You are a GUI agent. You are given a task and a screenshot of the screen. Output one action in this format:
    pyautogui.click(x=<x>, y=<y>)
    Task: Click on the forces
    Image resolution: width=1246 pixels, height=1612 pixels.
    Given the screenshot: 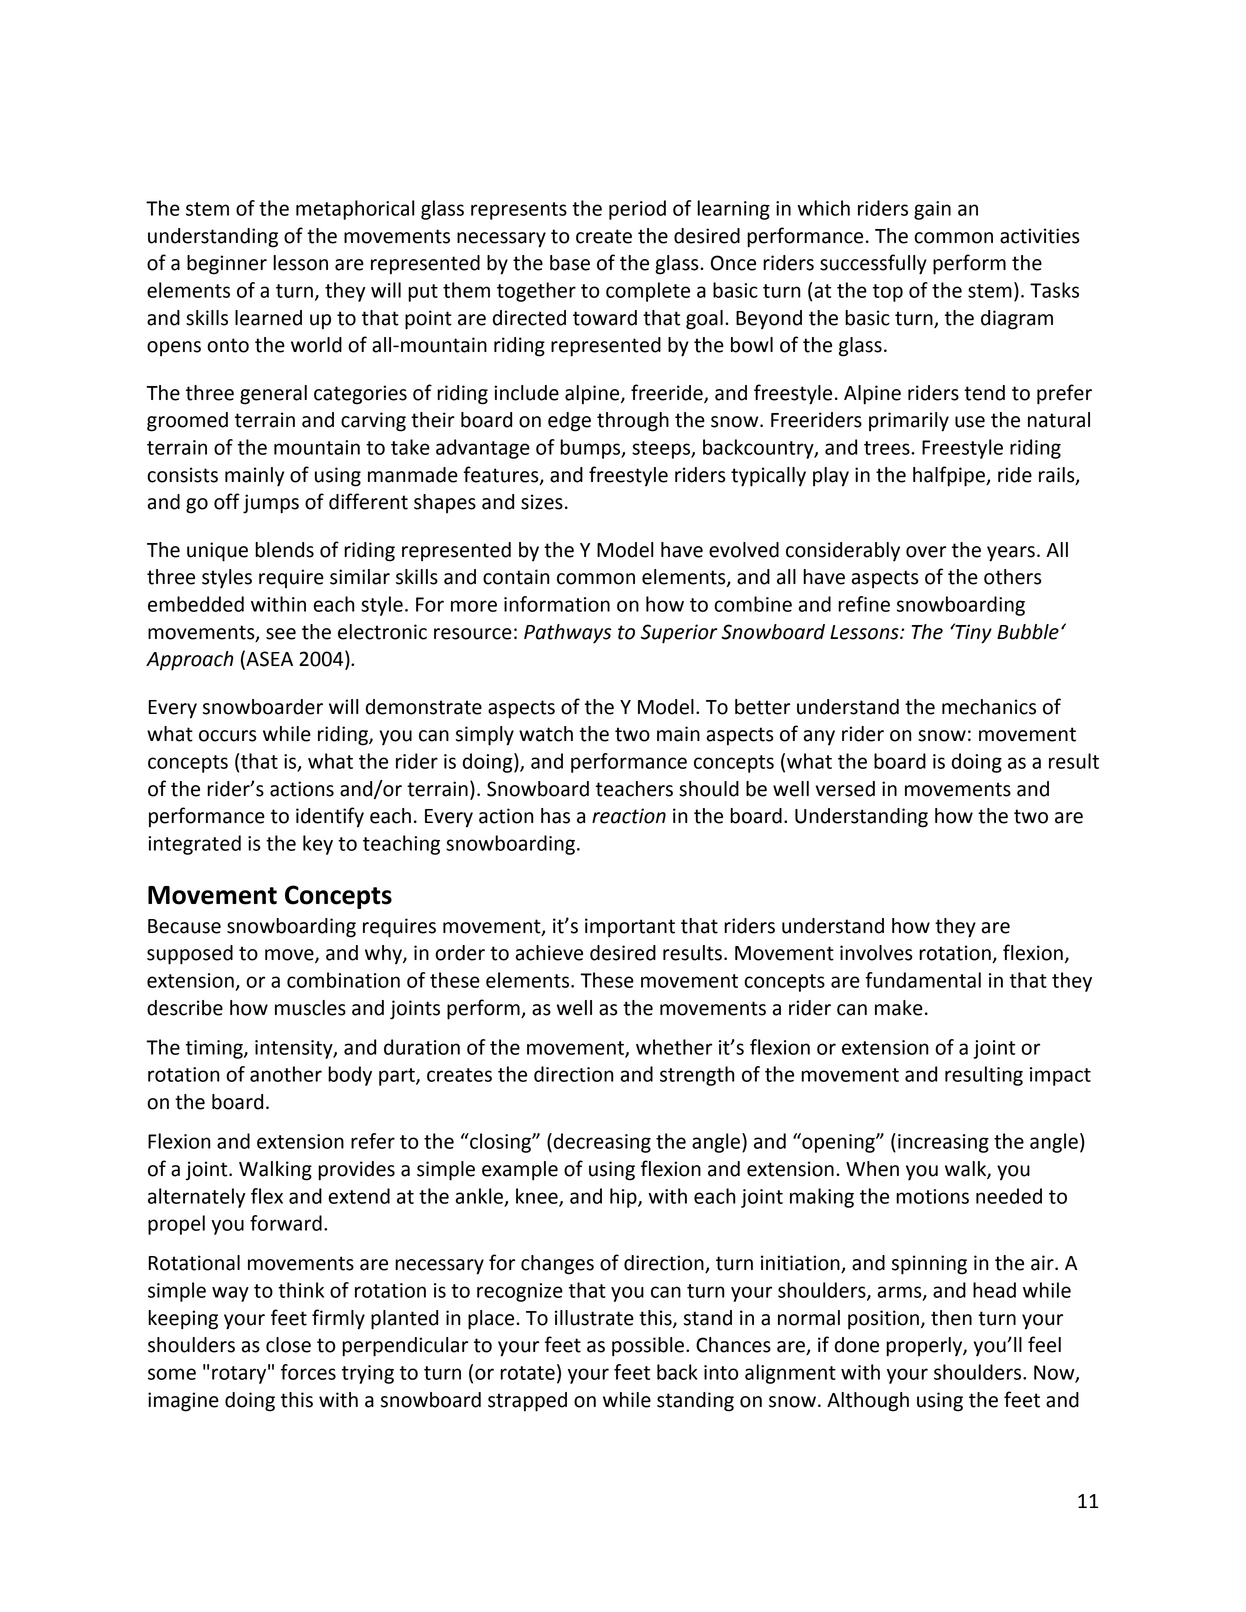 What is the action you would take?
    pyautogui.click(x=308, y=1372)
